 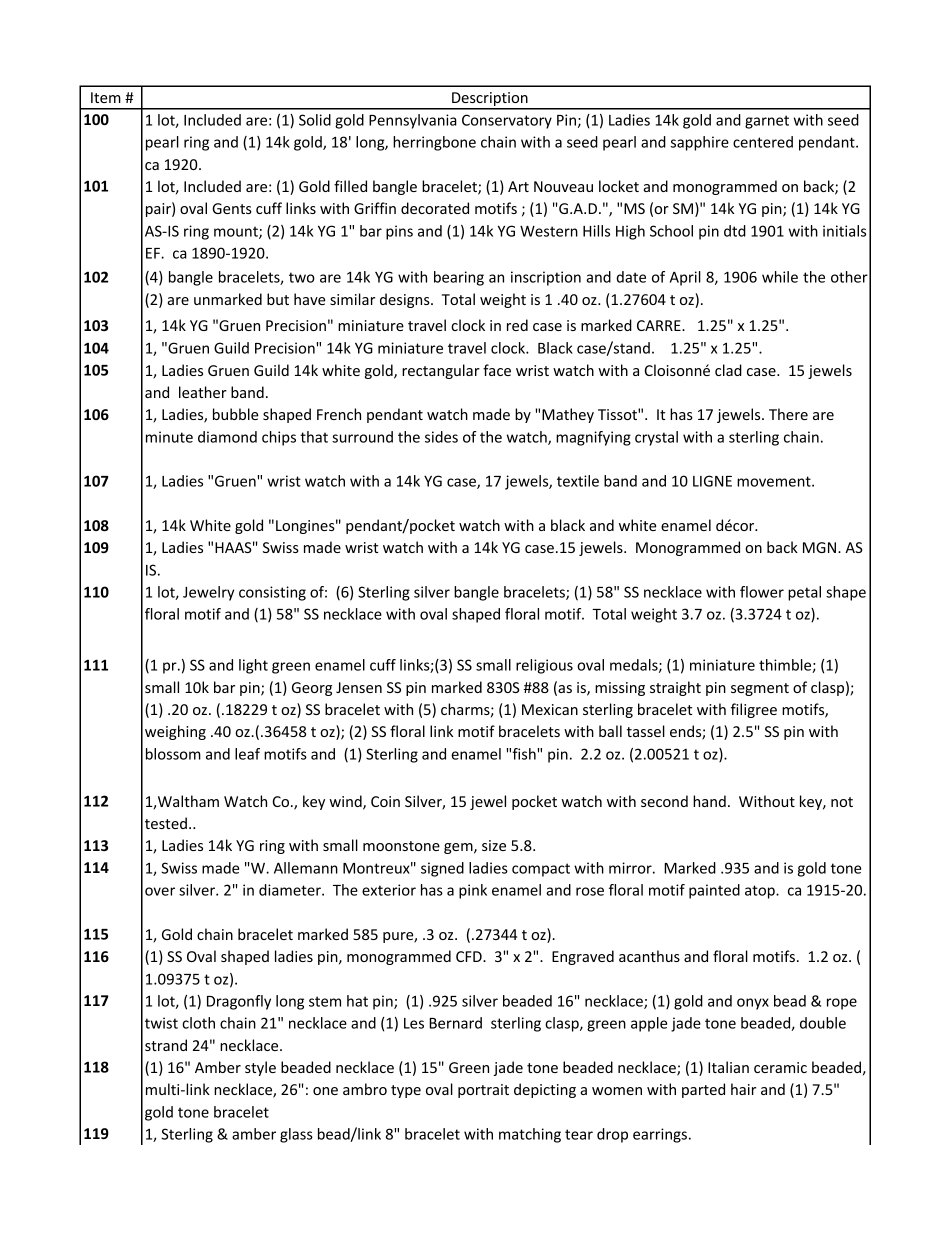 I want to click on style, so click(x=260, y=1068).
